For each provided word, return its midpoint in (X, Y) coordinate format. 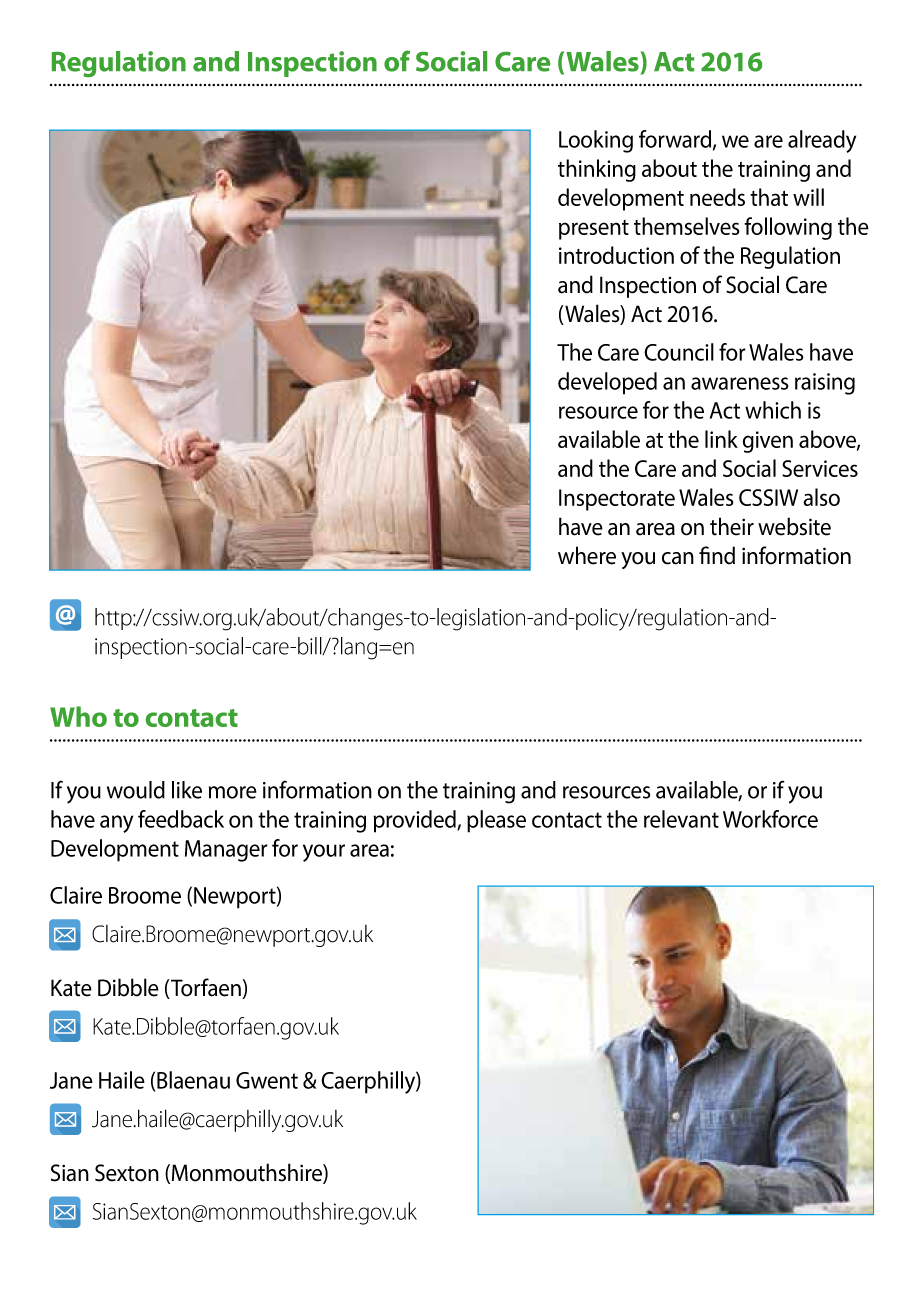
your (324, 853)
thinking (597, 170)
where (587, 555)
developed (607, 383)
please (496, 821)
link (721, 439)
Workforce (770, 819)
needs (717, 197)
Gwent (267, 1080)
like (187, 790)
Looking (596, 141)
